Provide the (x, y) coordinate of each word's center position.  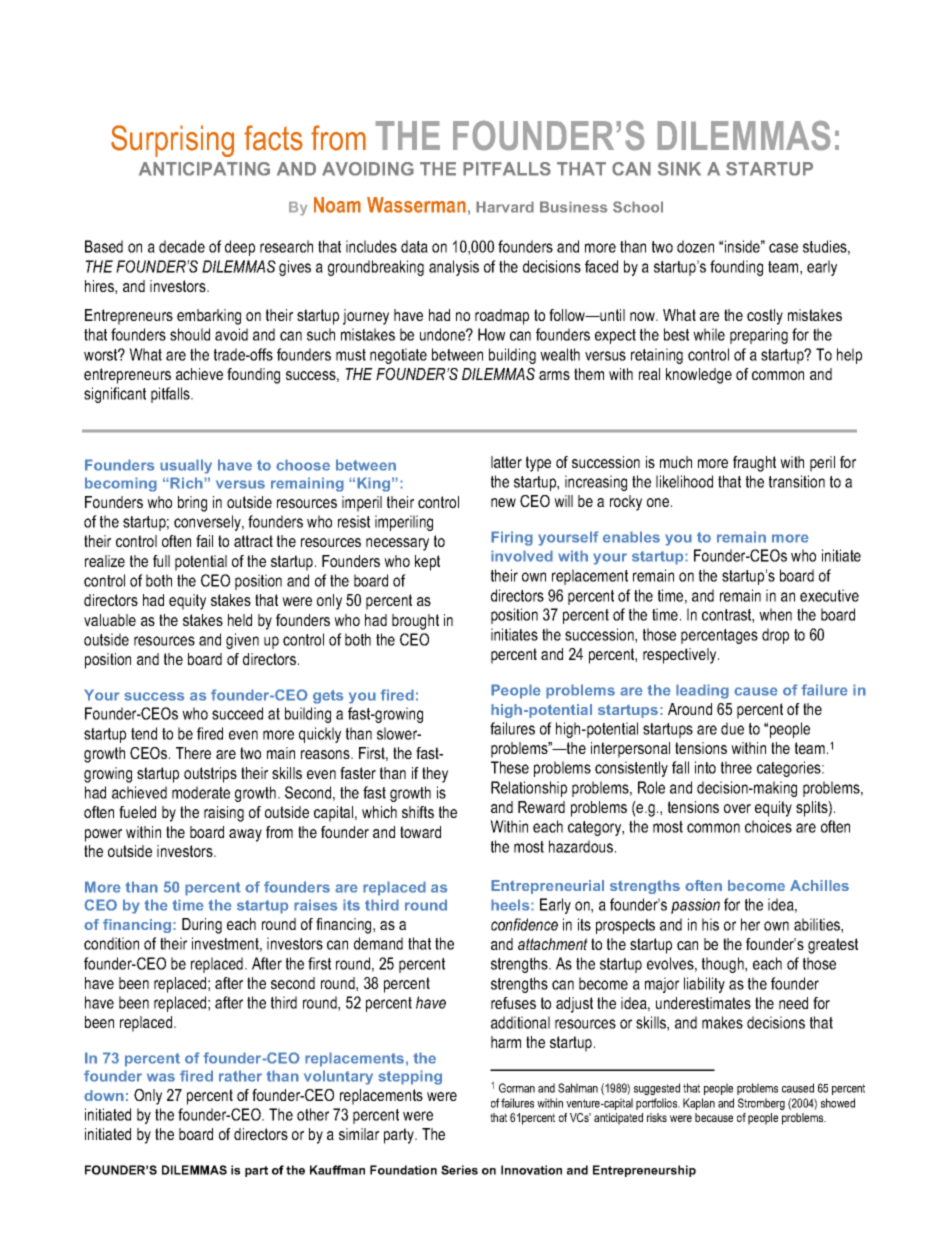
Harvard (505, 207)
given (242, 641)
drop (775, 636)
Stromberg (761, 1104)
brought (415, 622)
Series (459, 1170)
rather (240, 1076)
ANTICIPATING (204, 169)
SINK (679, 169)
